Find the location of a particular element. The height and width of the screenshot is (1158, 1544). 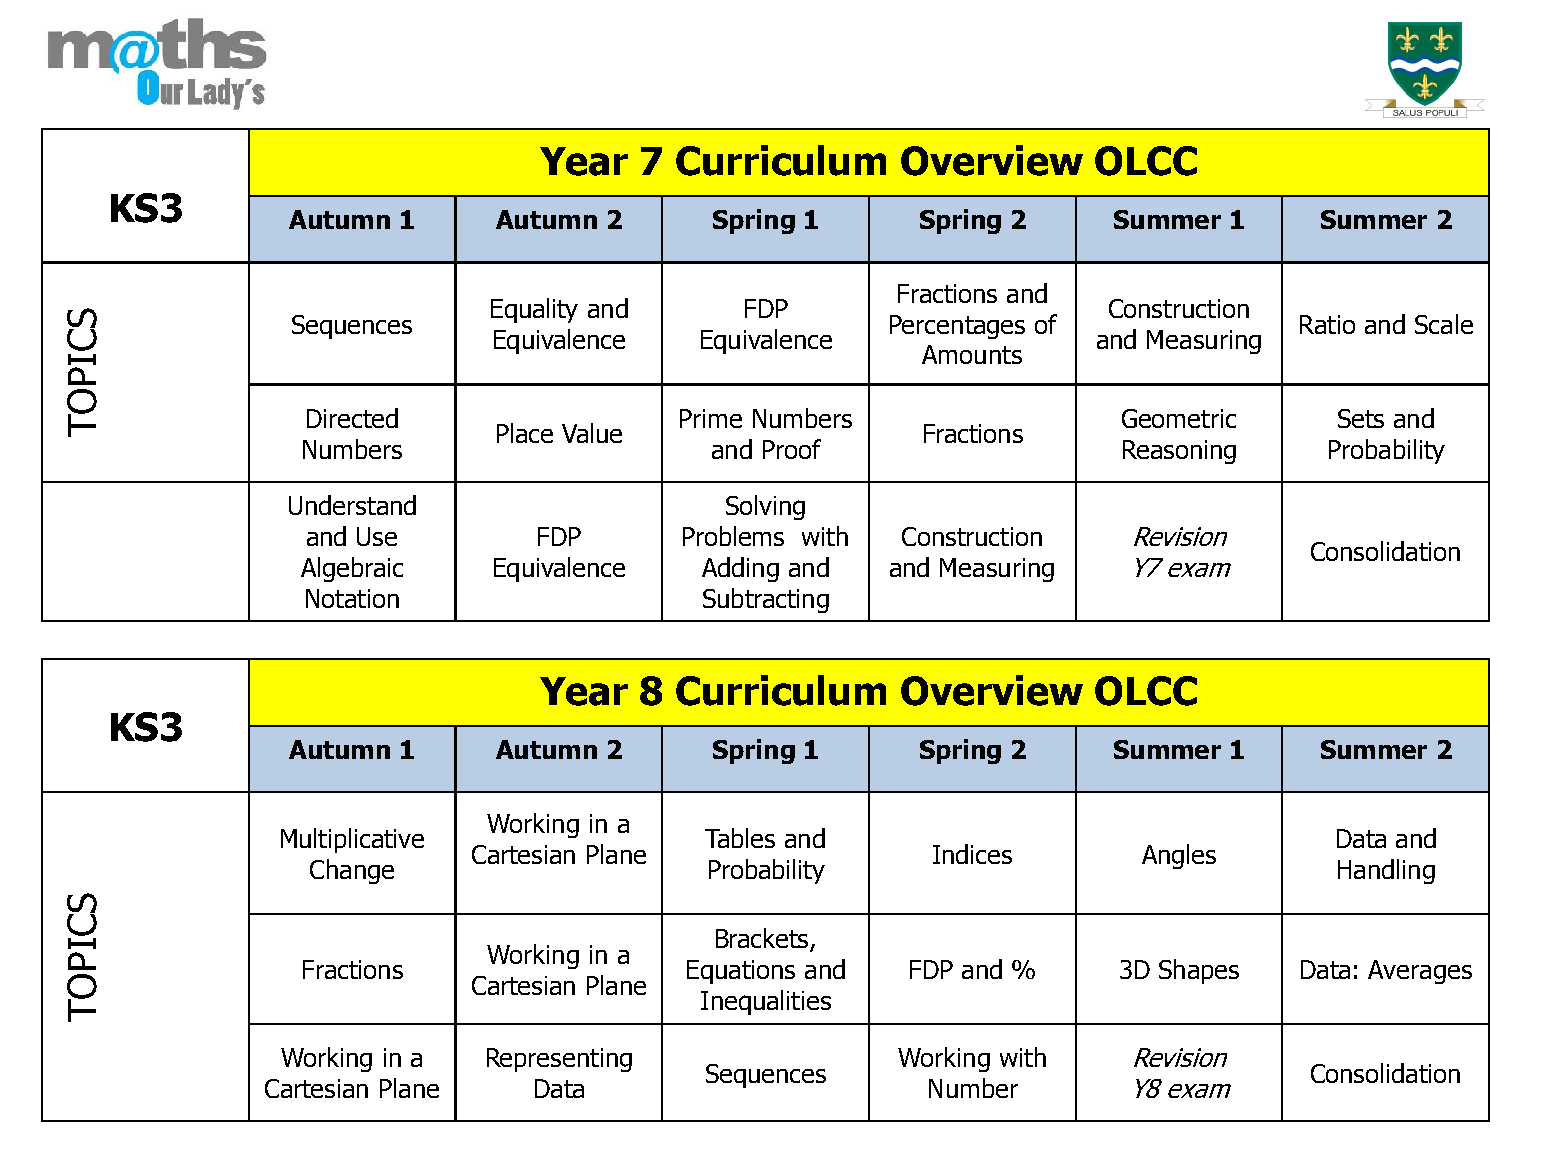

Percentages is located at coordinates (957, 327).
